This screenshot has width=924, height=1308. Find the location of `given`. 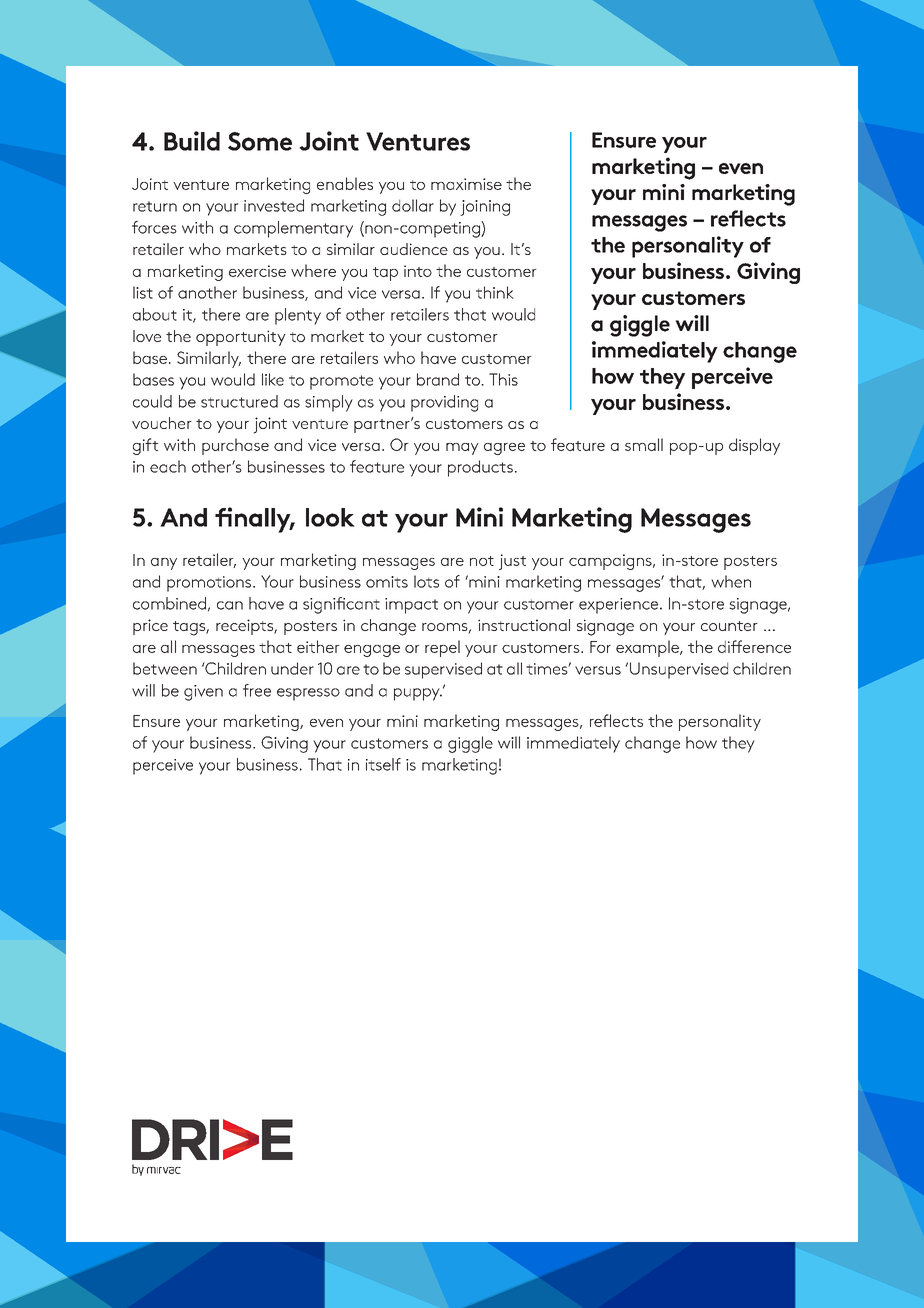

given is located at coordinates (203, 693).
